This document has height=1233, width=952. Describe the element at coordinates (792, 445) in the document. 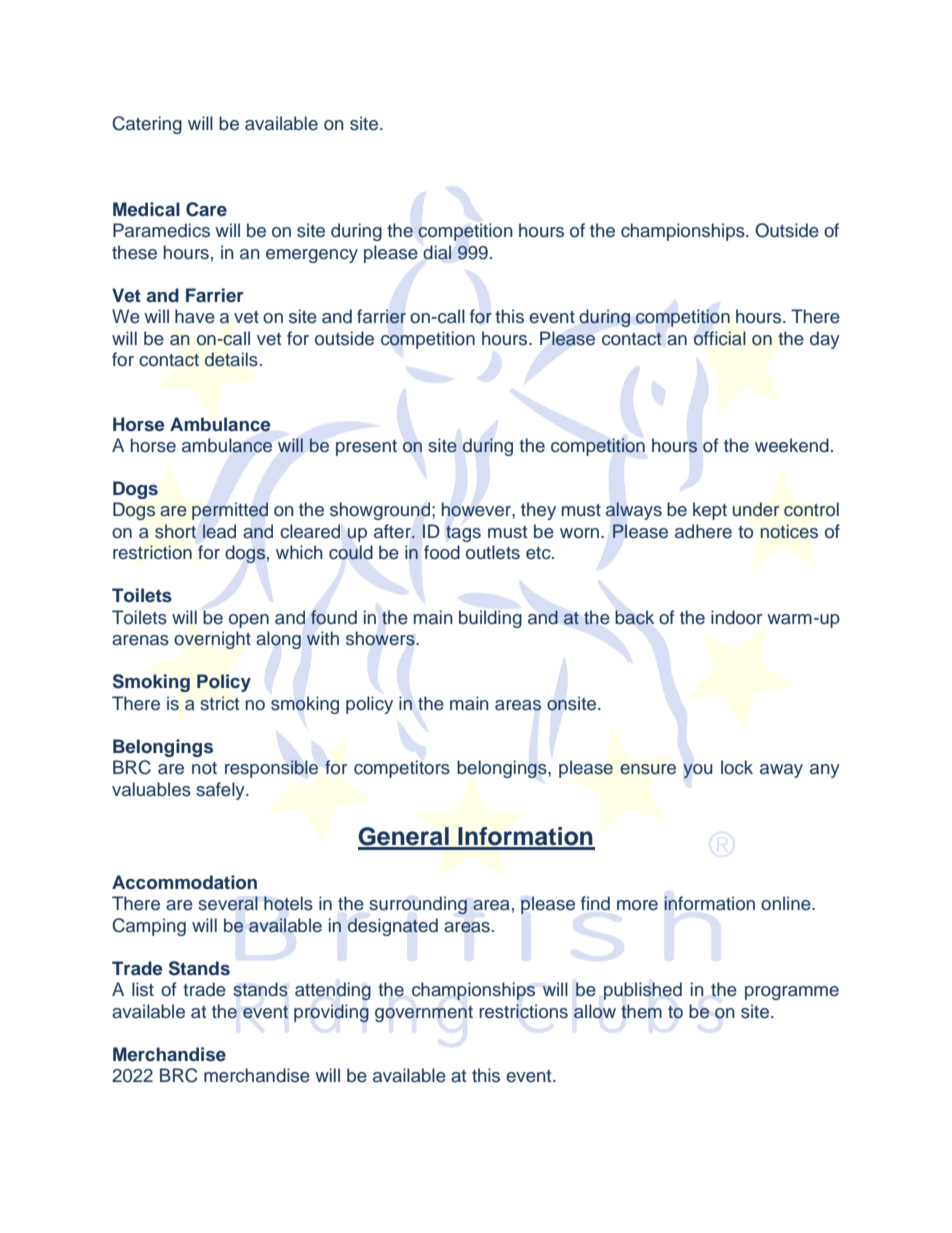

I see `weekend` at that location.
